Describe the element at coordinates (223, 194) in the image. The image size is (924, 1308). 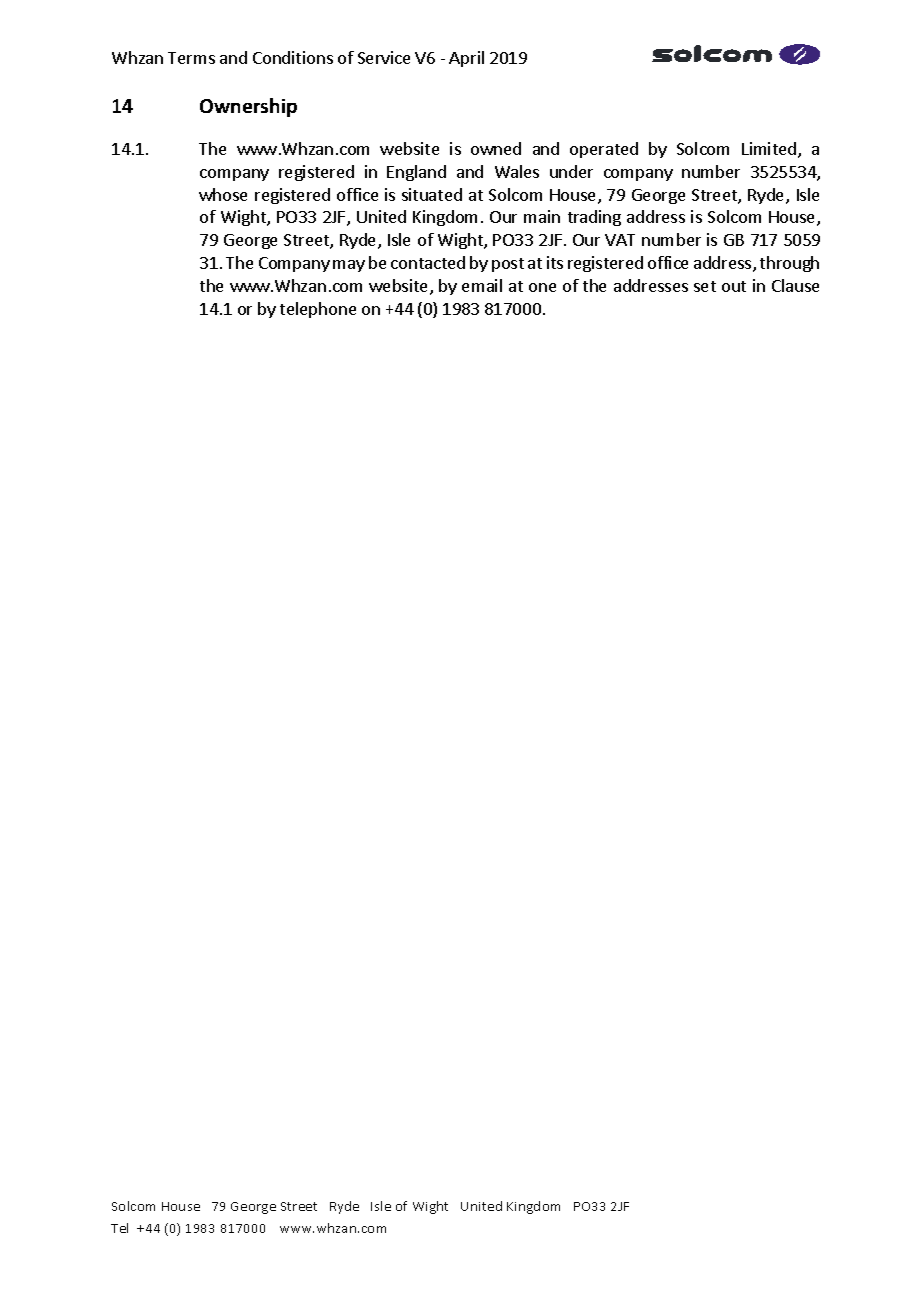
I see `whose` at that location.
